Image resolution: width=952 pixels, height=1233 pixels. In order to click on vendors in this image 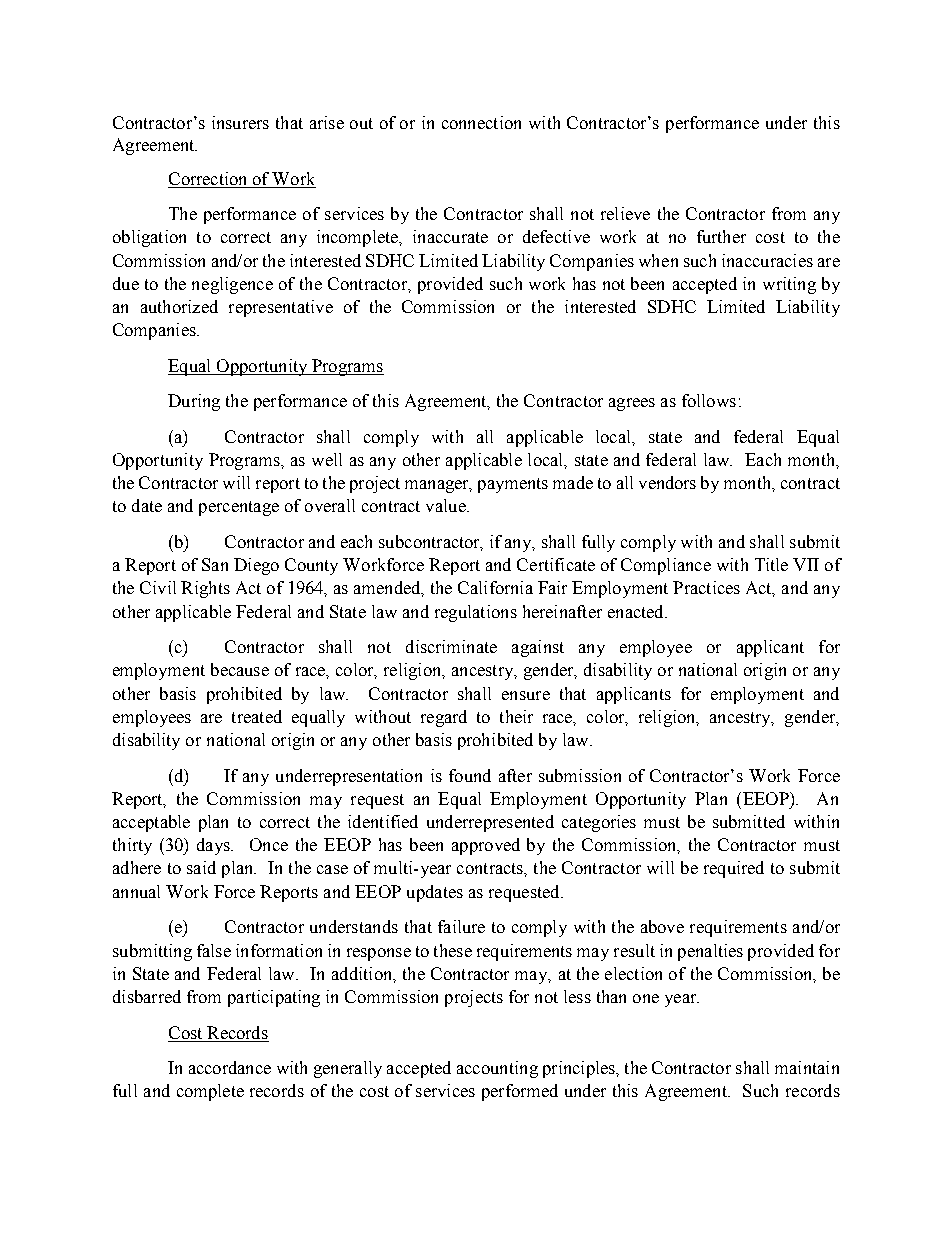, I will do `click(667, 482)`.
